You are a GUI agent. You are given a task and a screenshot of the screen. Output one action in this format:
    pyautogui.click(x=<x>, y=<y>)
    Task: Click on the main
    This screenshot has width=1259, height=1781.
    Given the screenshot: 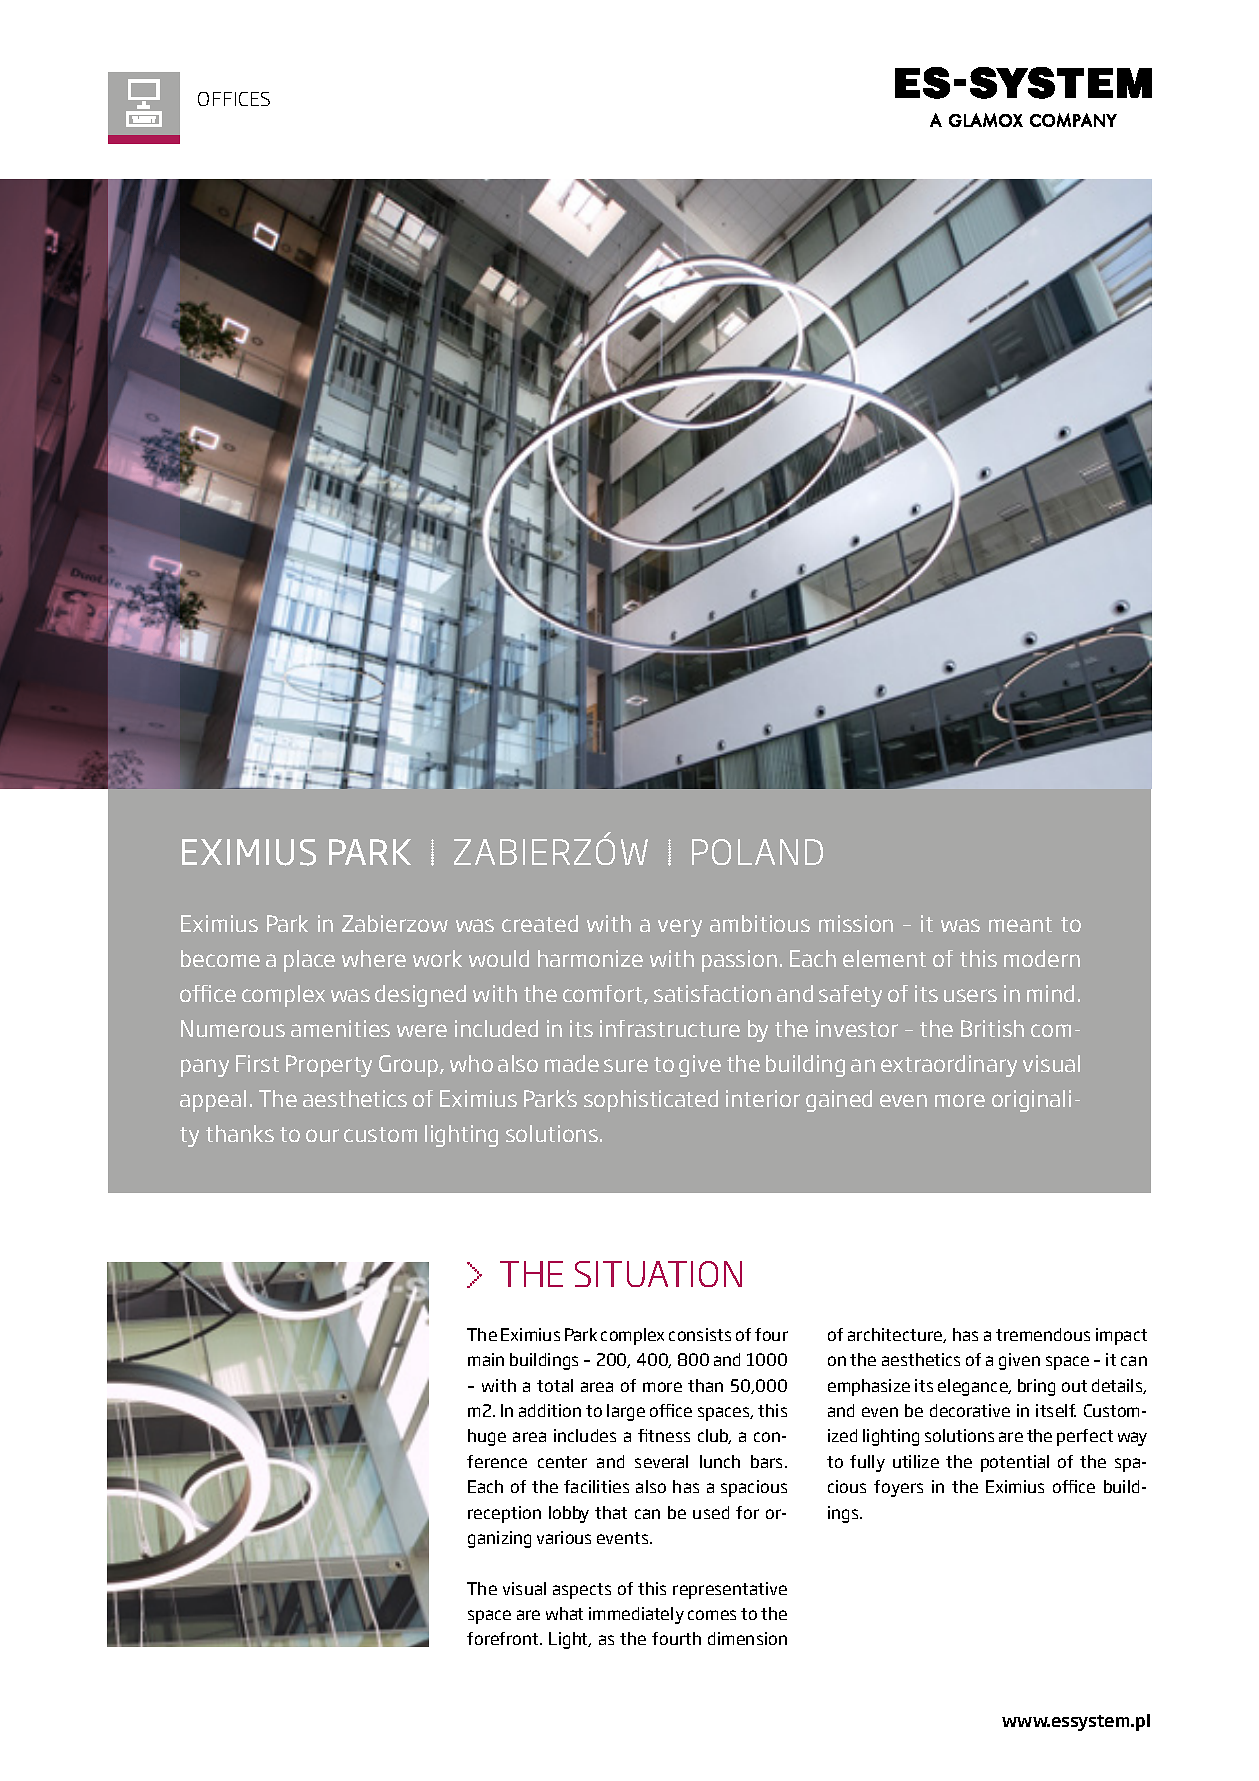 What is the action you would take?
    pyautogui.click(x=486, y=1359)
